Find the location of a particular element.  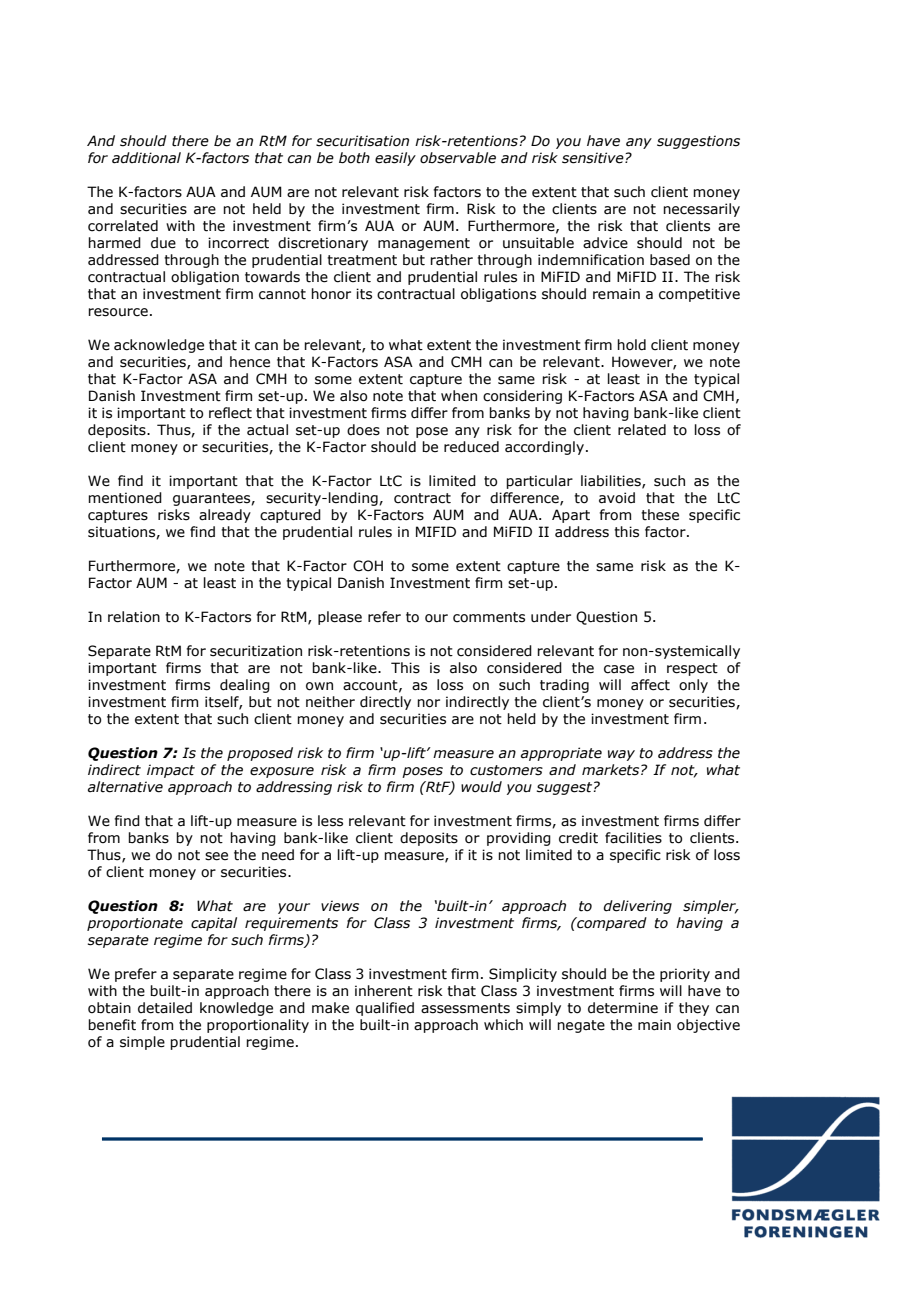

facilities is located at coordinates (633, 838).
